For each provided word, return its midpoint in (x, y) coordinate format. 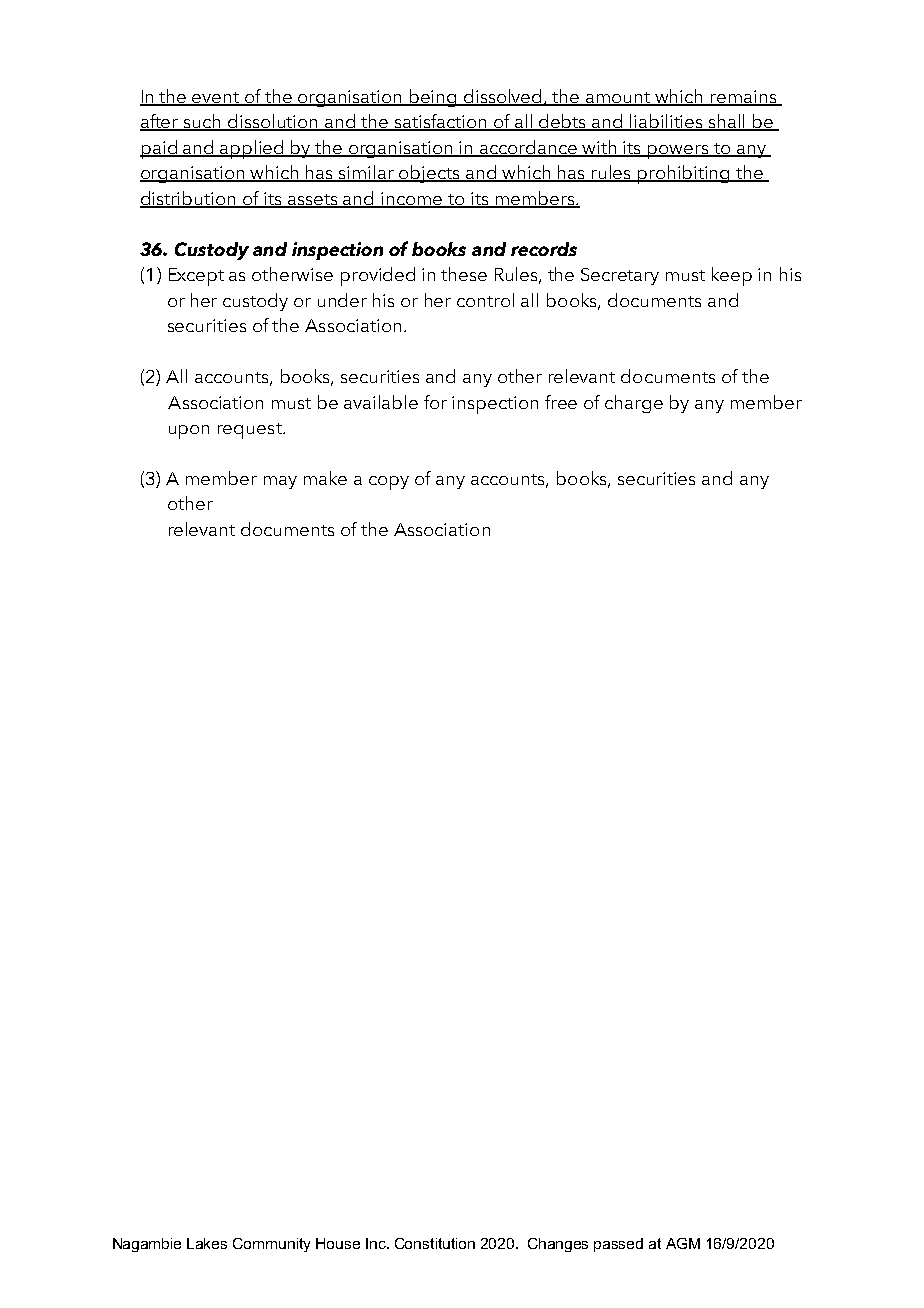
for (435, 402)
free (561, 402)
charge (634, 404)
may (280, 482)
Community (271, 1245)
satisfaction (441, 122)
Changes (558, 1245)
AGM (683, 1243)
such (203, 122)
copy (389, 483)
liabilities (667, 122)
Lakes (207, 1243)
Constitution (435, 1243)
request (251, 431)
